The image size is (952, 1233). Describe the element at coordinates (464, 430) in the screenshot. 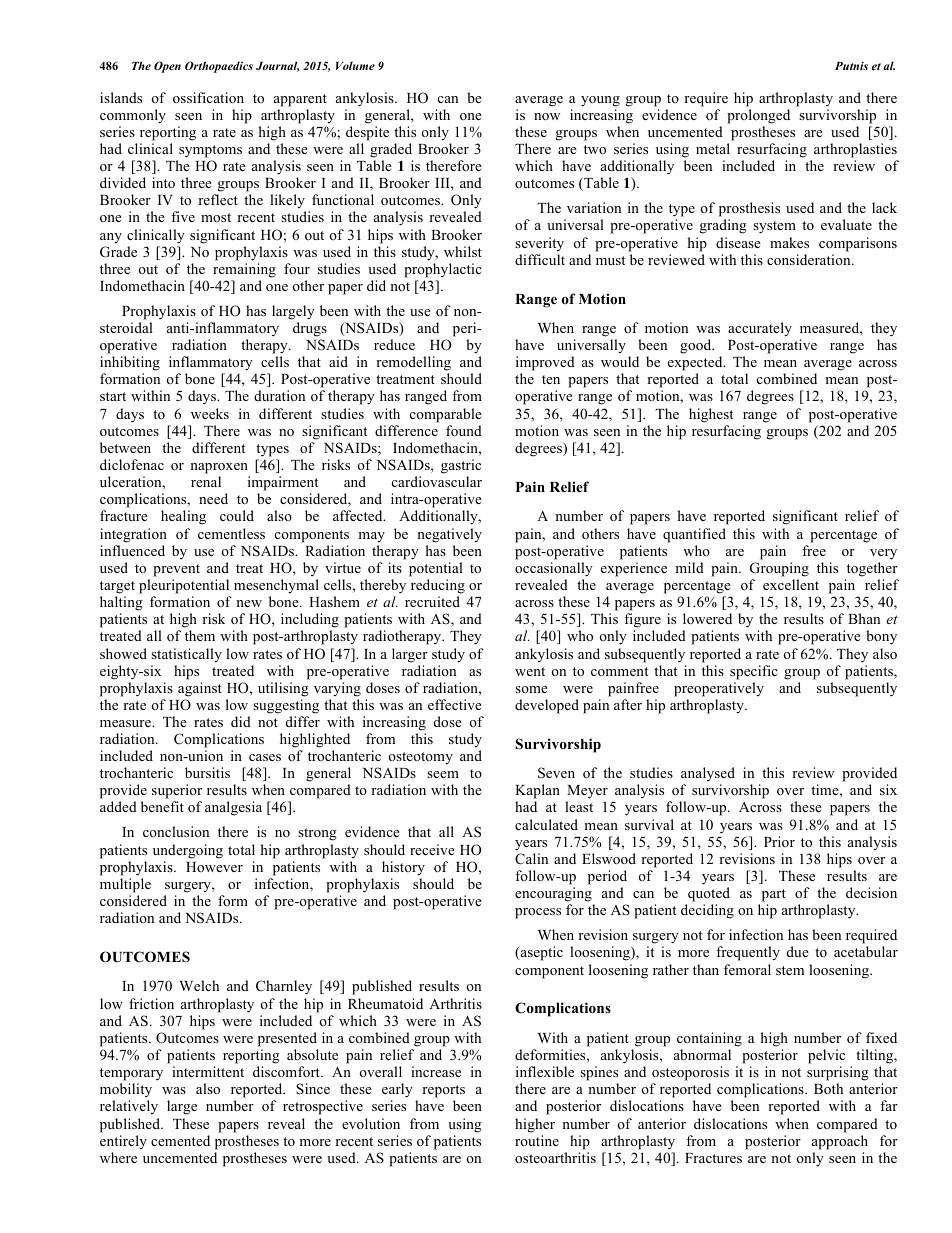

I see `found` at that location.
